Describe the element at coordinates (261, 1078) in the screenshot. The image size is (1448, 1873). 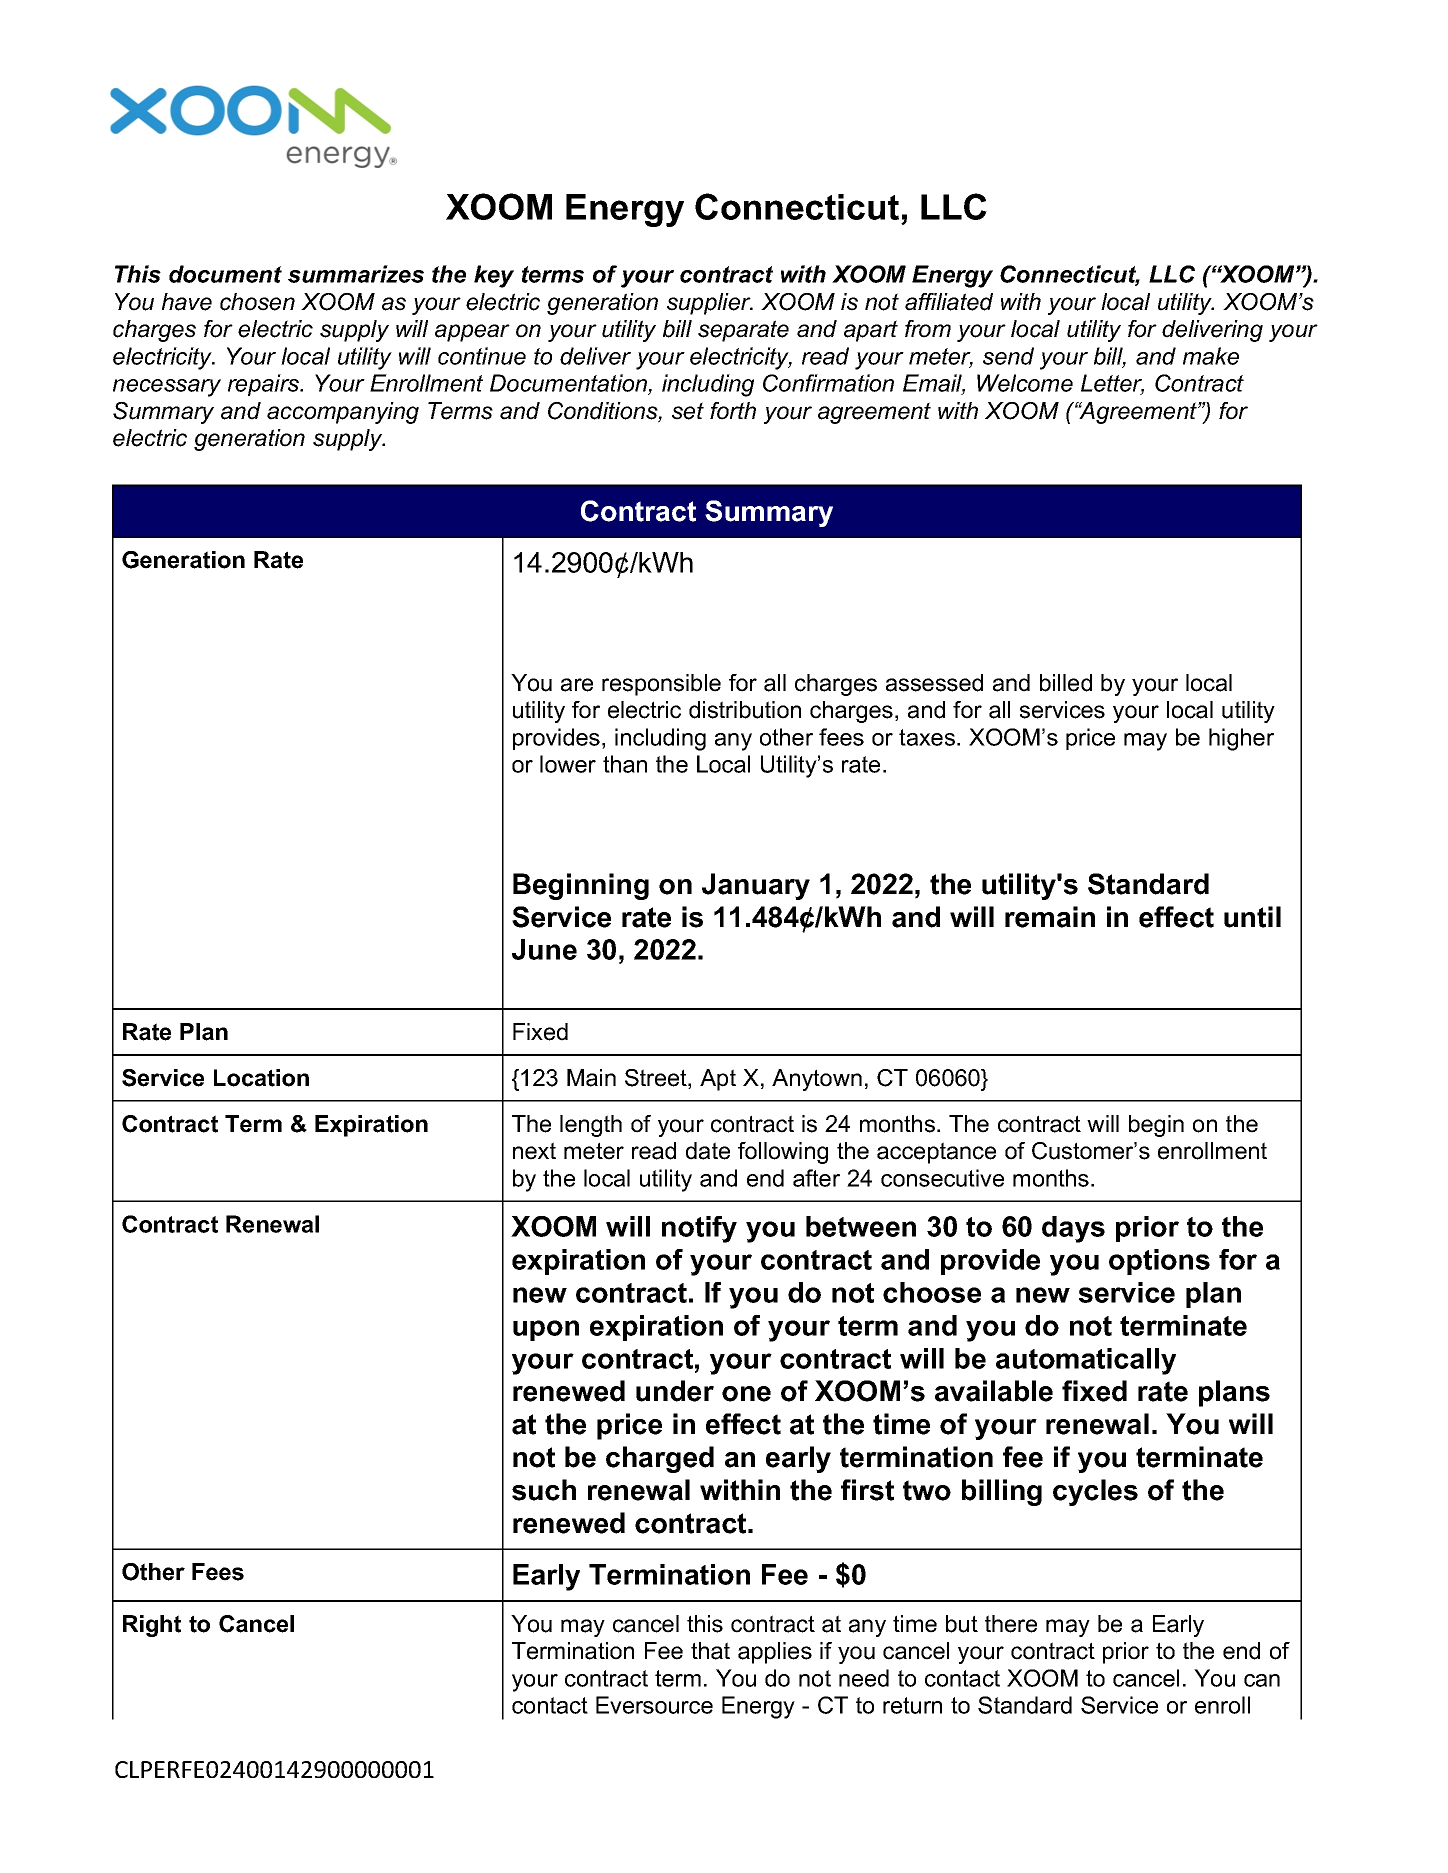
I see `Location` at that location.
